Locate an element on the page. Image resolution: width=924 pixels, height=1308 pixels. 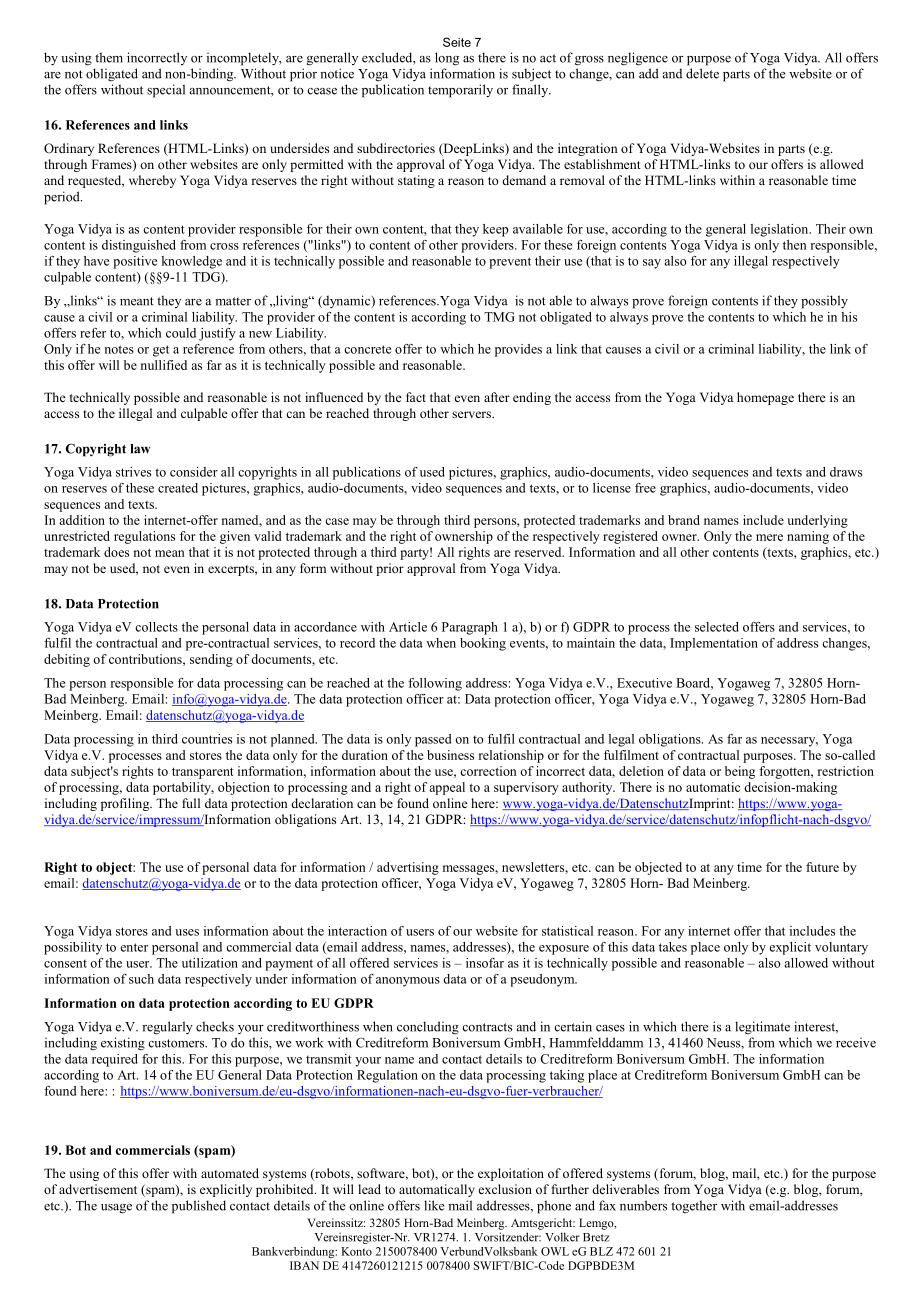
temporarily is located at coordinates (460, 91).
